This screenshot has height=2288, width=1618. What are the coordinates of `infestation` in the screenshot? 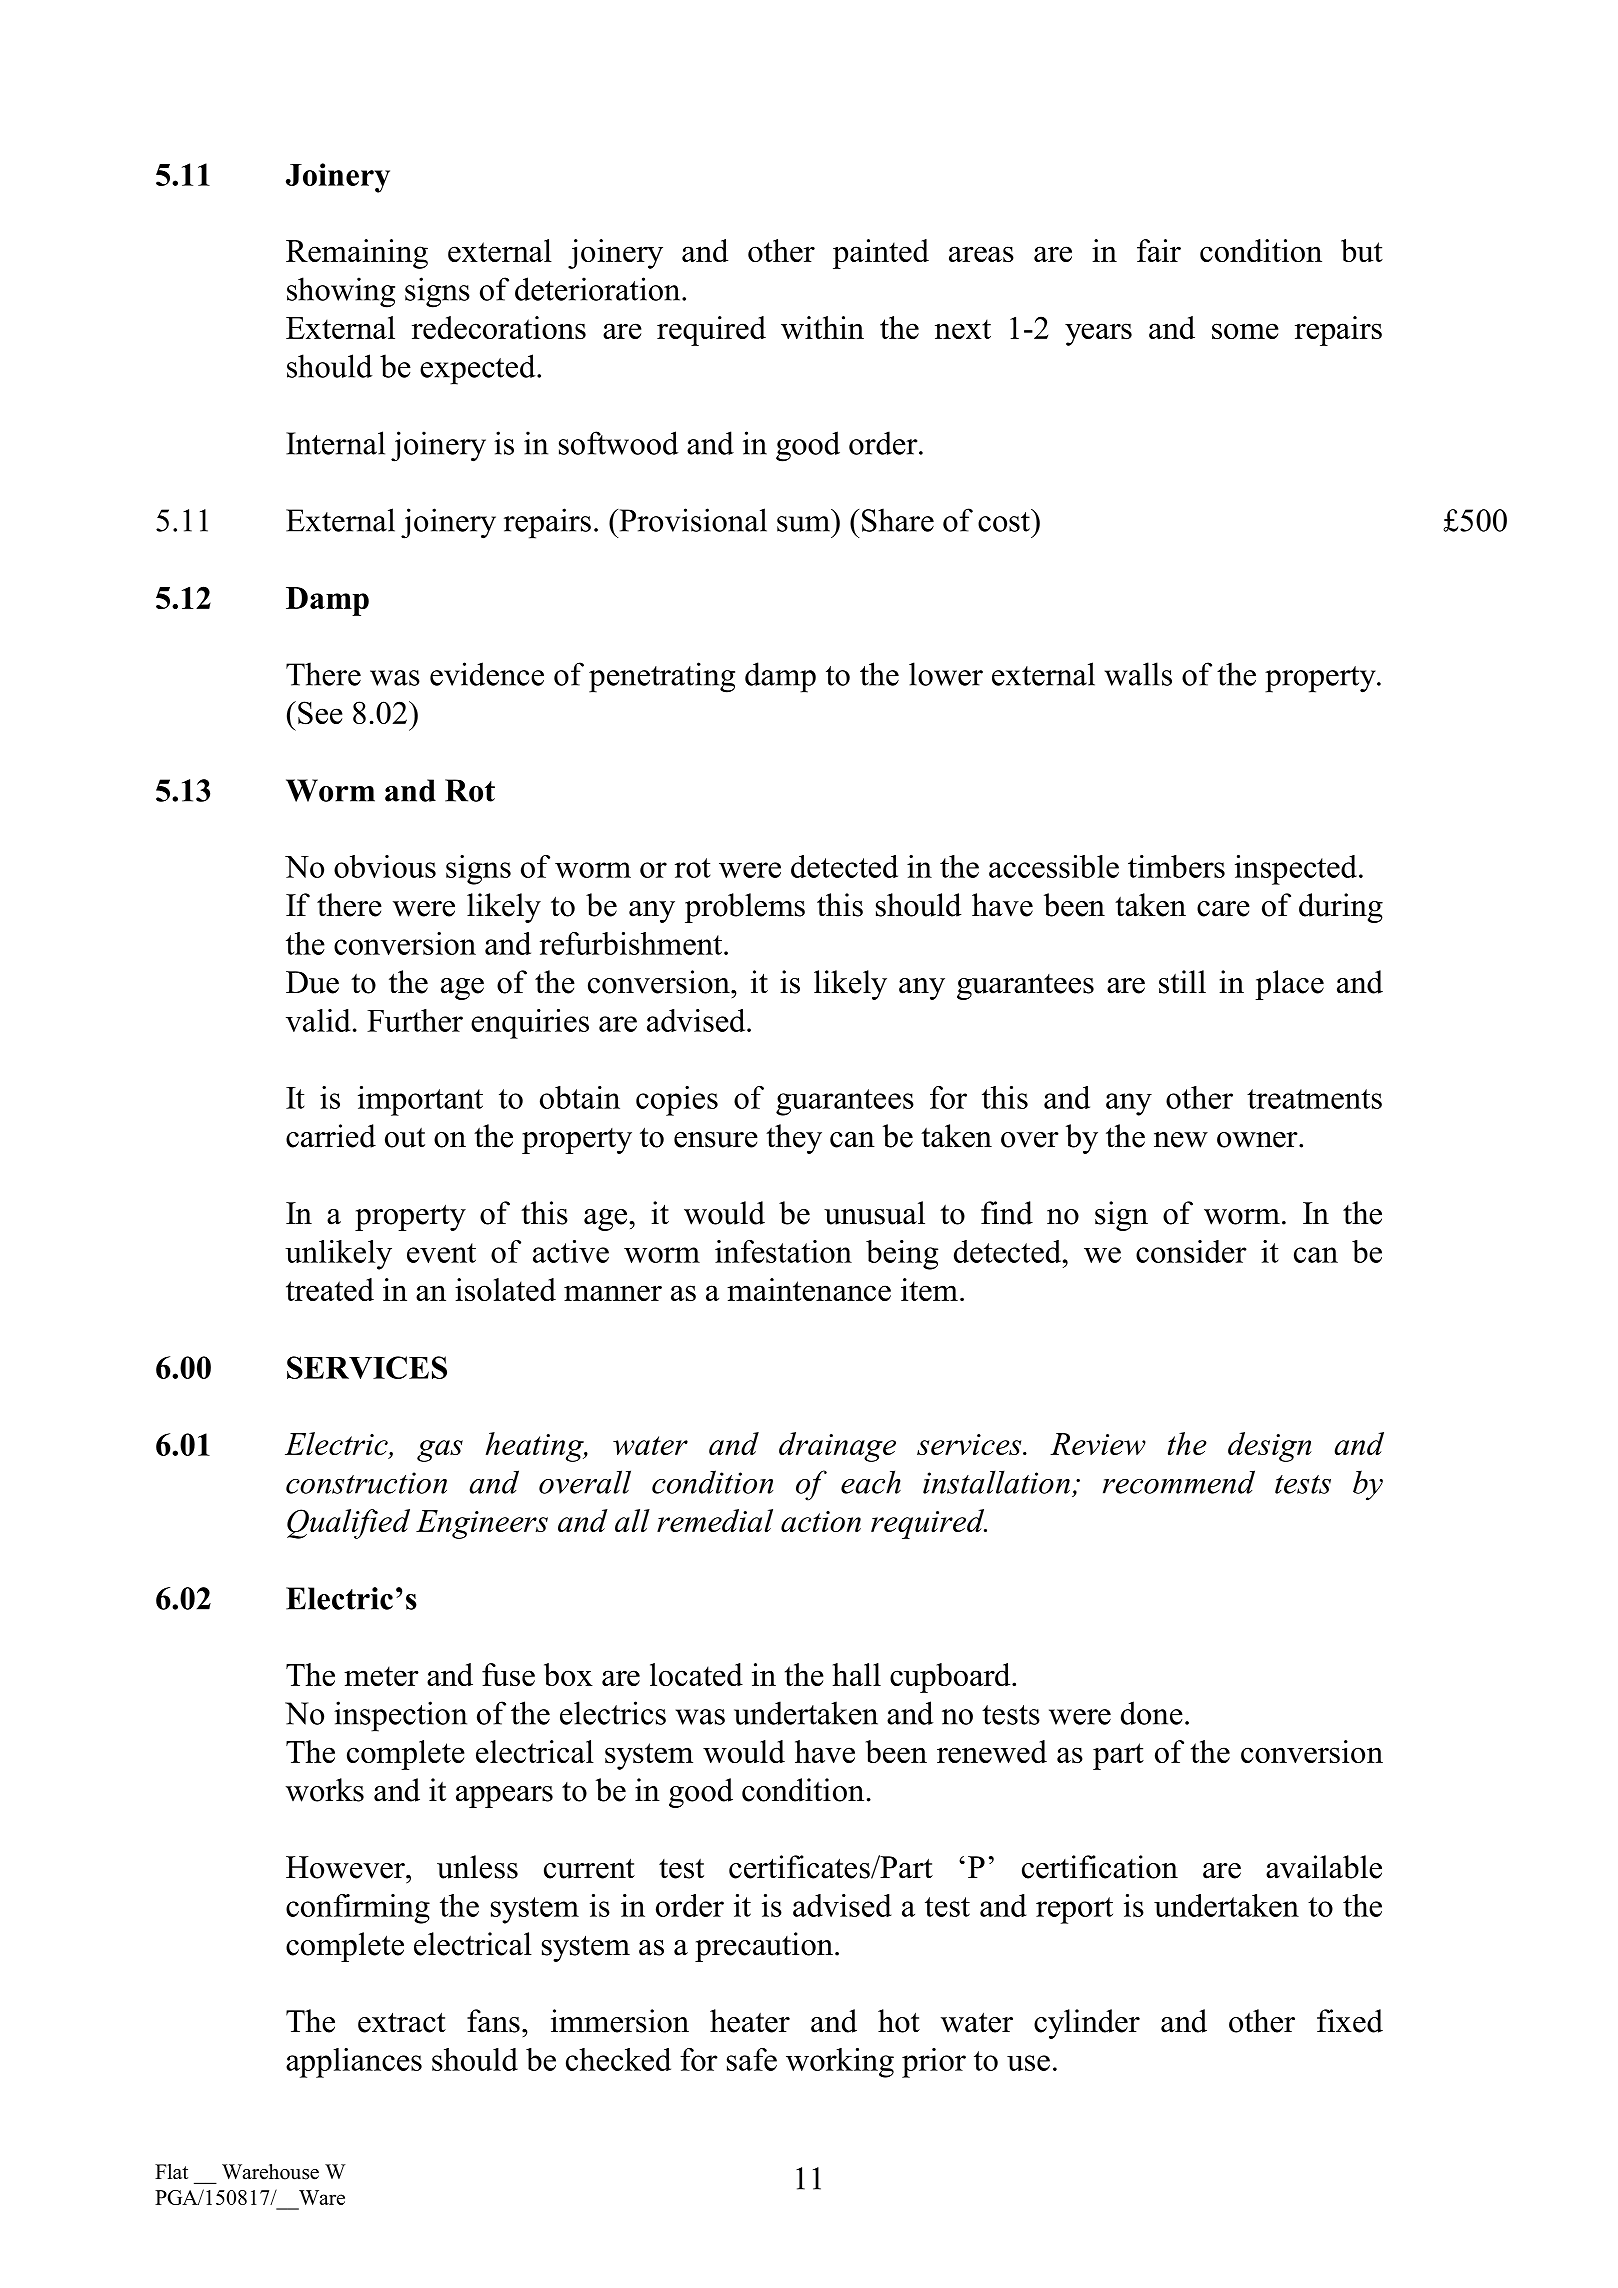 It's located at (783, 1251).
